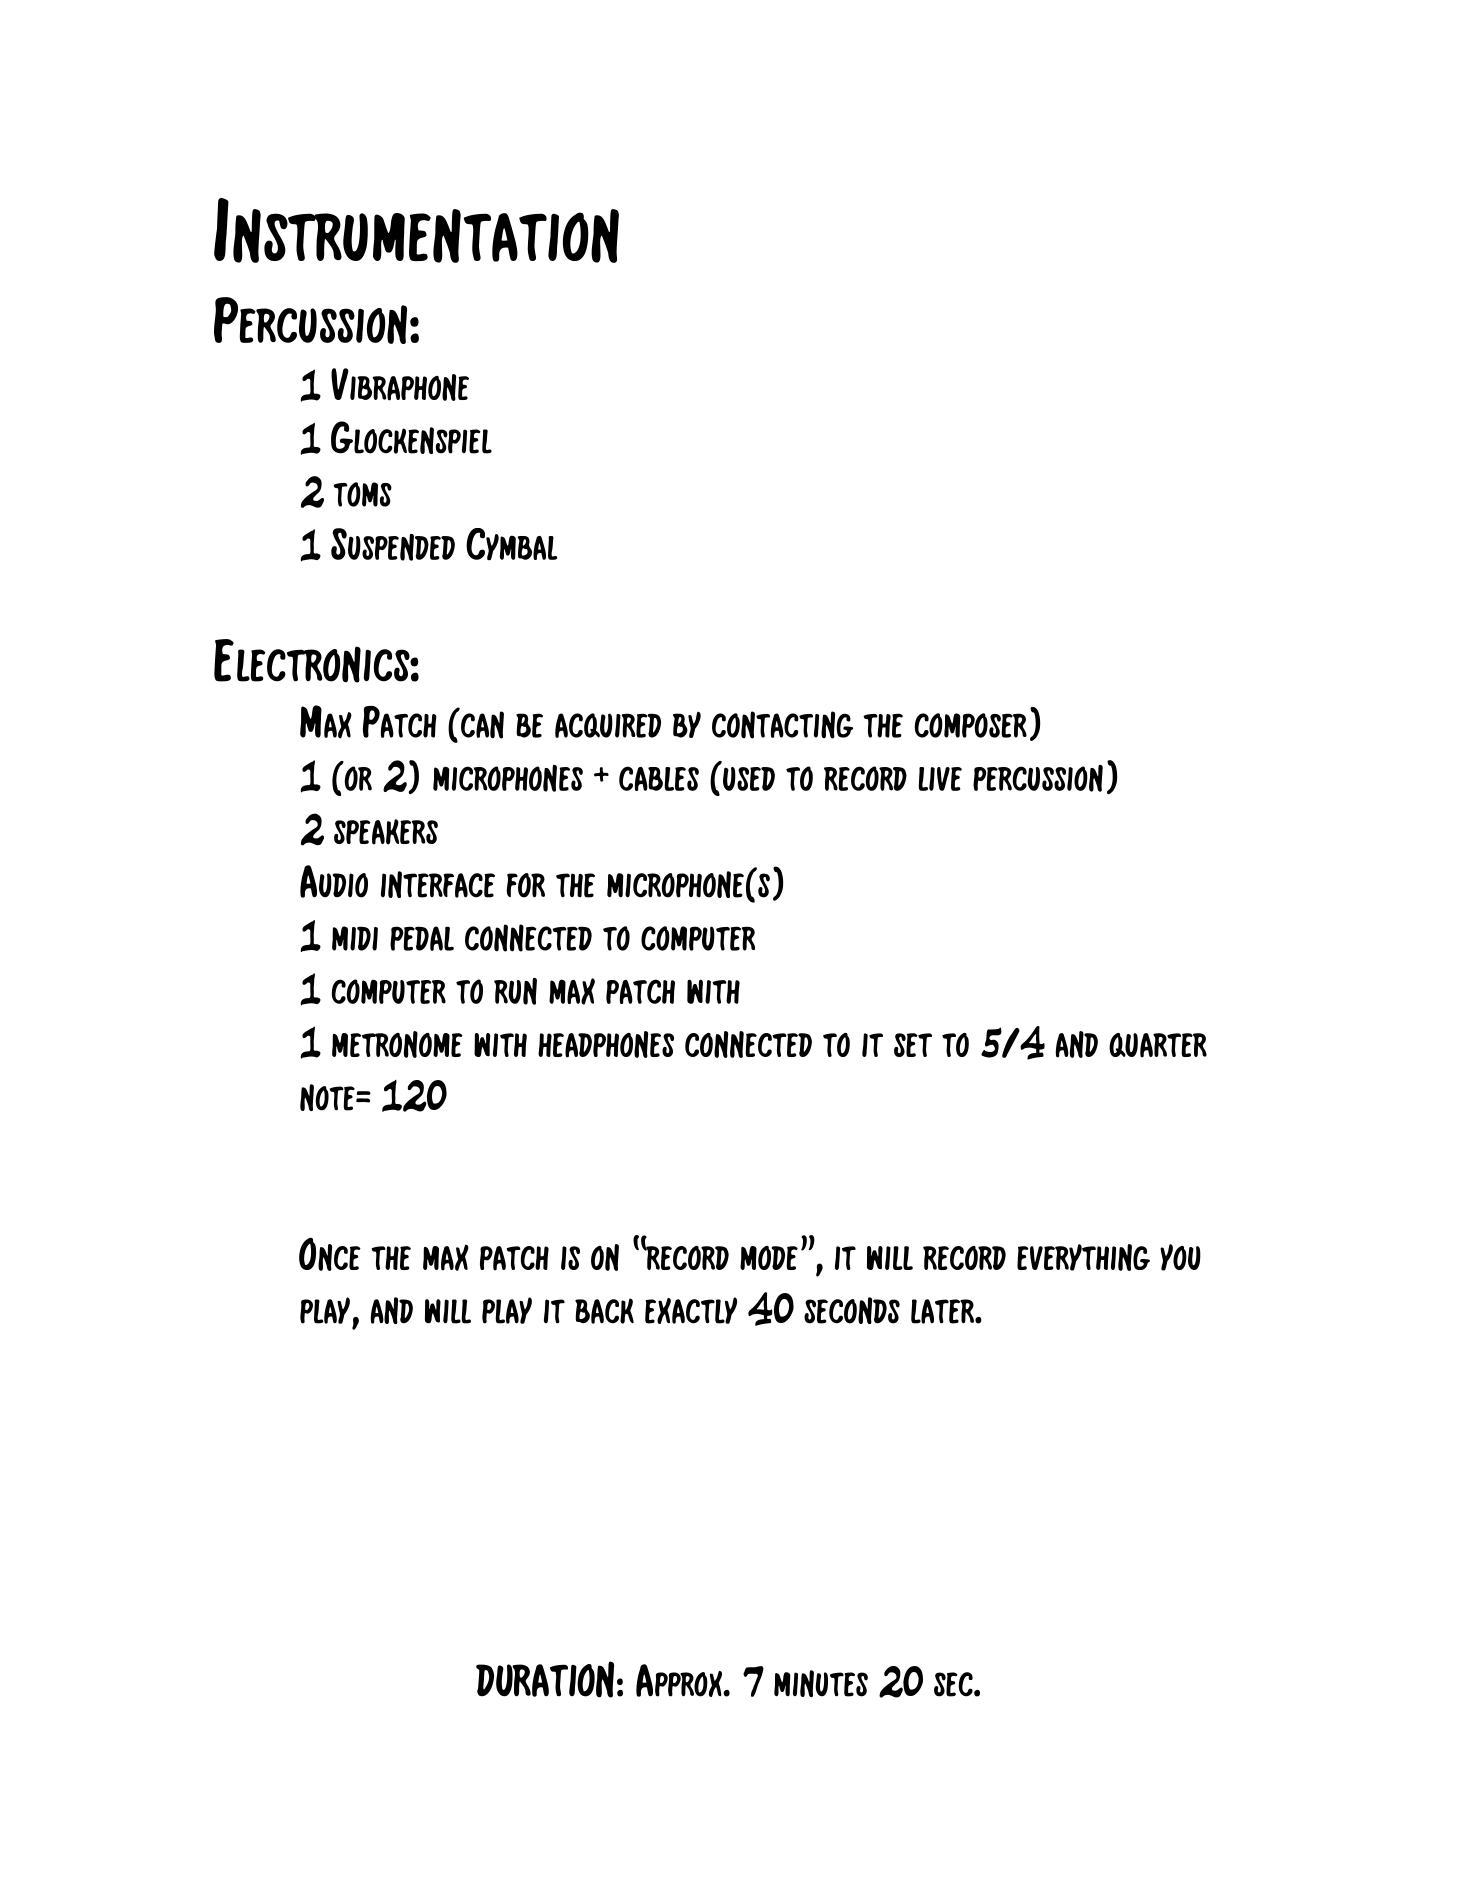  Describe the element at coordinates (749, 779) in the document. I see `used` at that location.
